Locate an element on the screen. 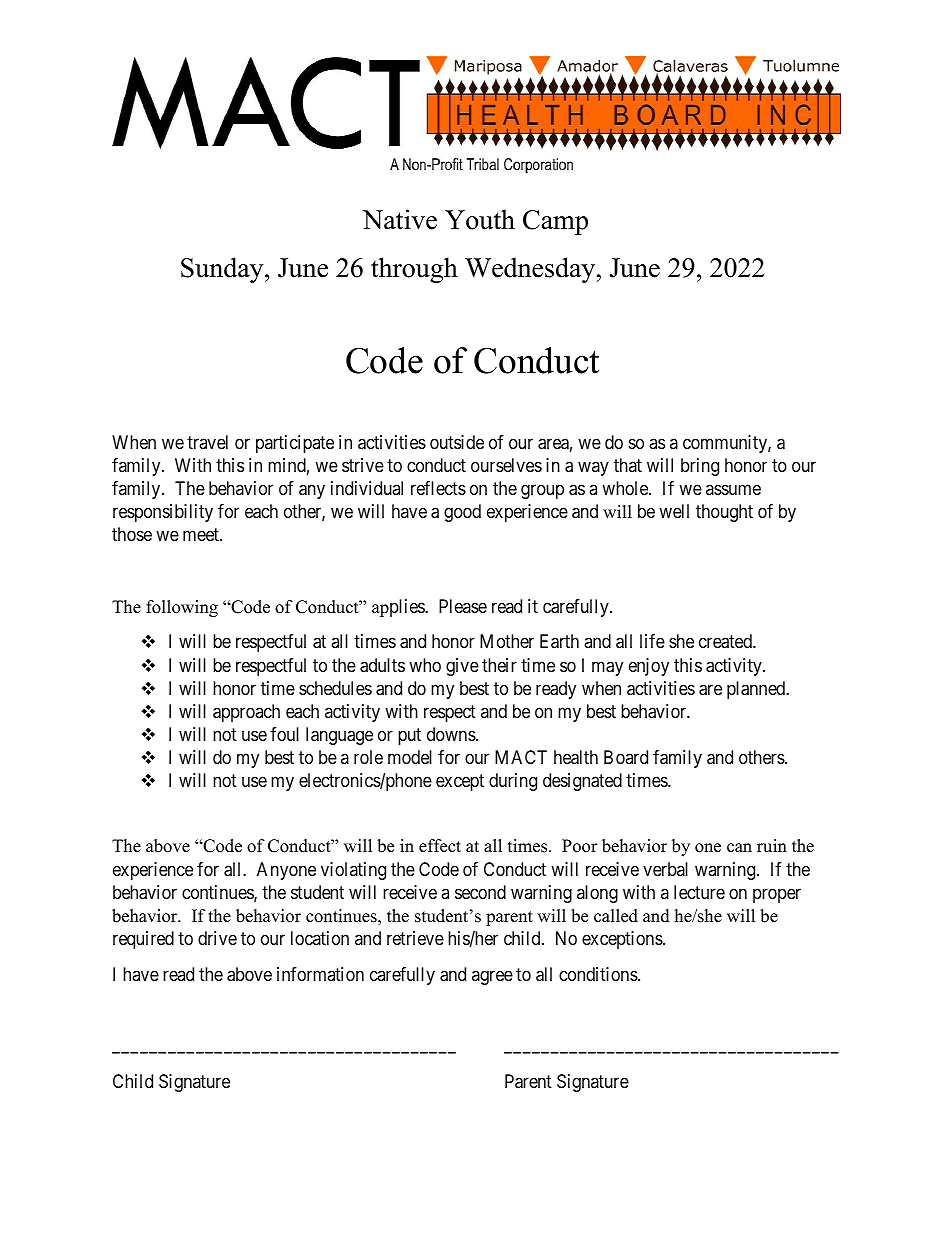 This screenshot has height=1233, width=952. Board is located at coordinates (626, 757).
